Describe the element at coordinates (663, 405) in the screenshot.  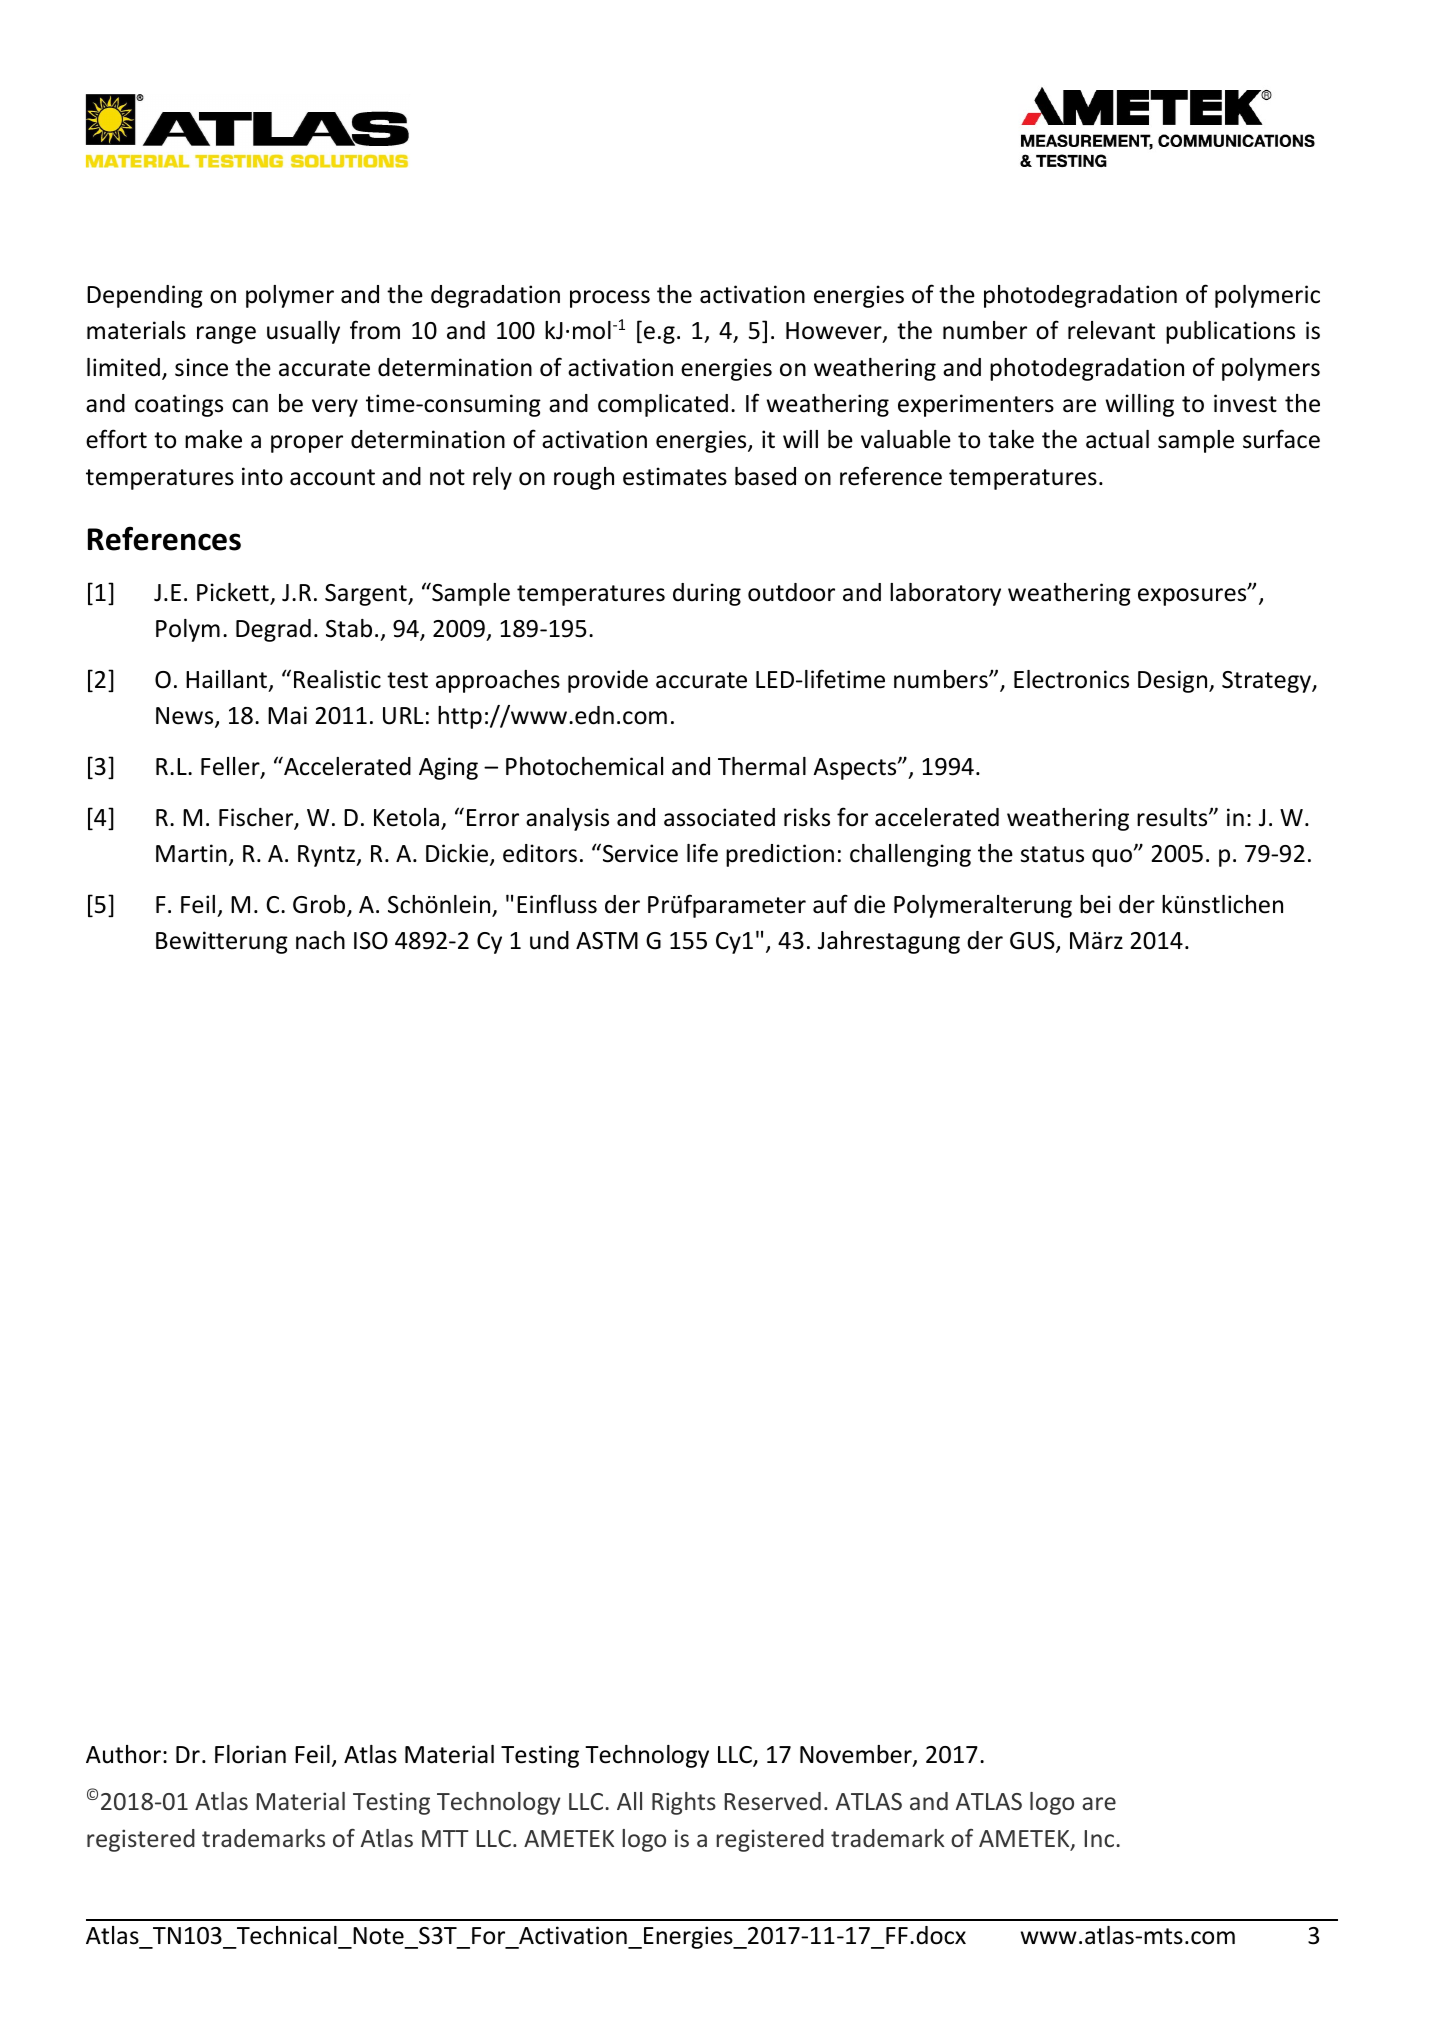
I see `complicated` at that location.
